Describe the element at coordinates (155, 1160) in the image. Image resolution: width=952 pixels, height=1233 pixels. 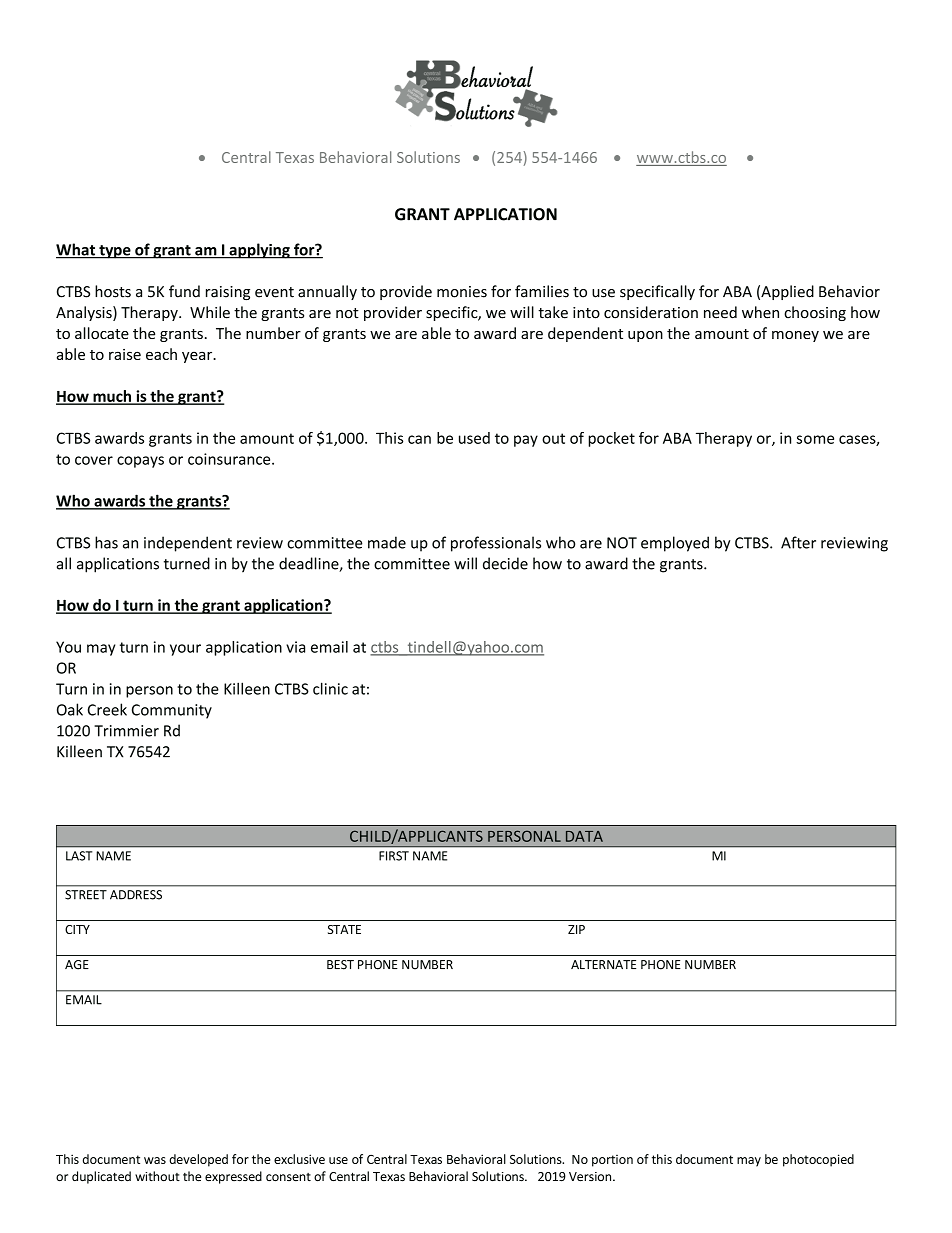
I see `was` at that location.
